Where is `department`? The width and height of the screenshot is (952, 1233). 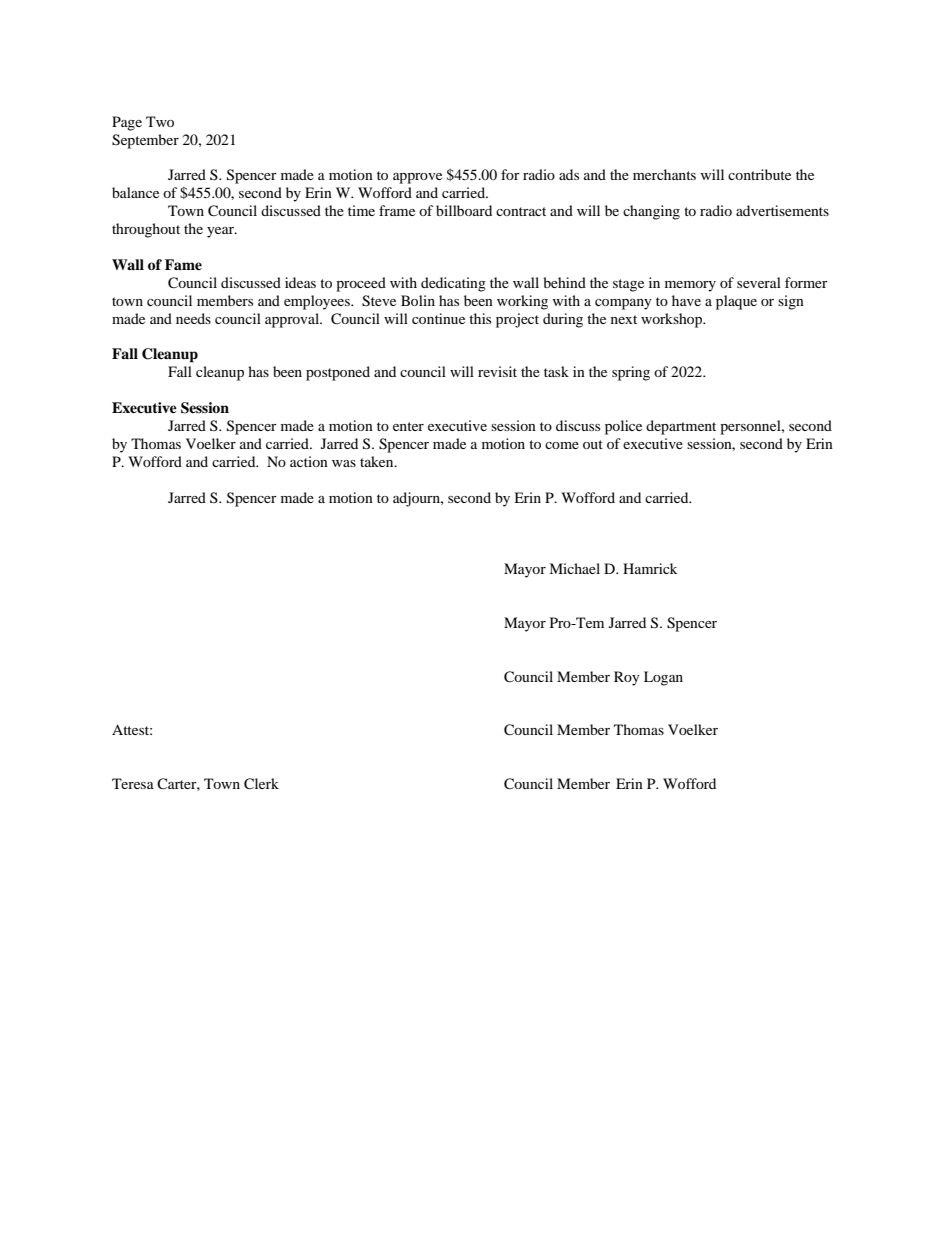 department is located at coordinates (681, 427).
